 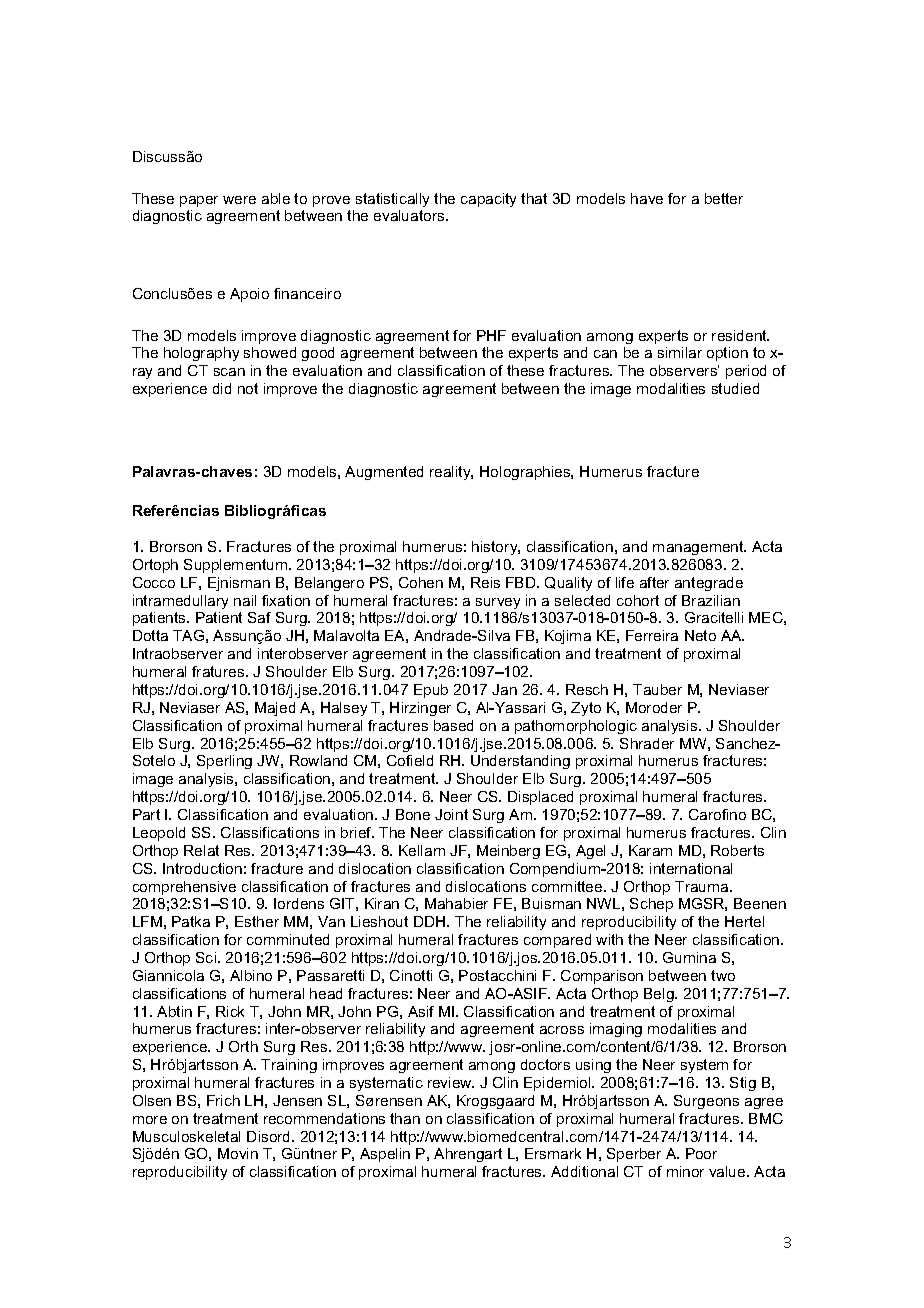 I want to click on Joint, so click(x=451, y=814).
